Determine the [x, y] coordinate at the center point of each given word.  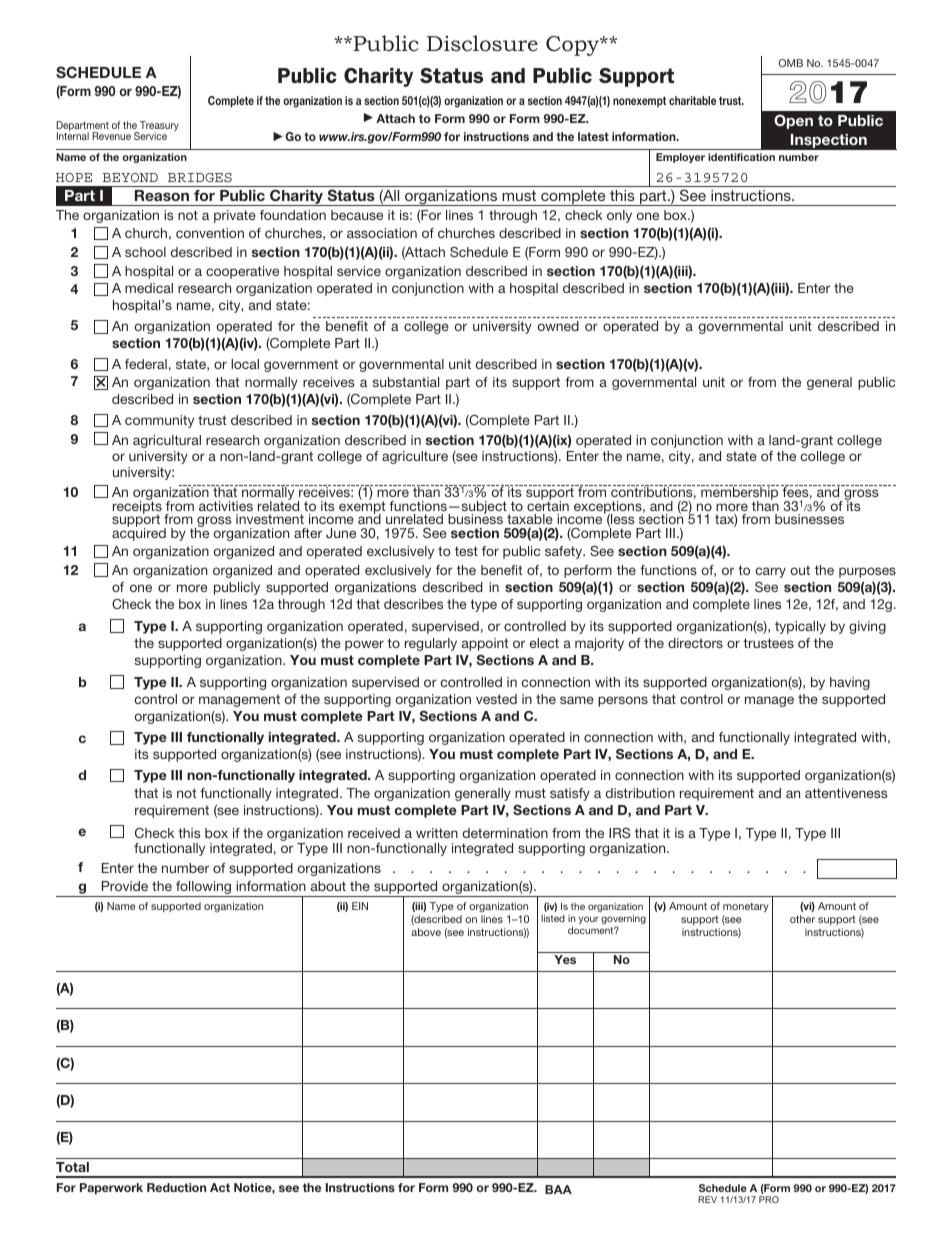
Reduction [176, 1187]
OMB [790, 63]
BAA [558, 1189]
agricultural [167, 441]
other [802, 919]
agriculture [415, 457]
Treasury [158, 127]
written [437, 833]
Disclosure [482, 43]
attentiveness [846, 793]
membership [739, 493]
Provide [125, 886]
